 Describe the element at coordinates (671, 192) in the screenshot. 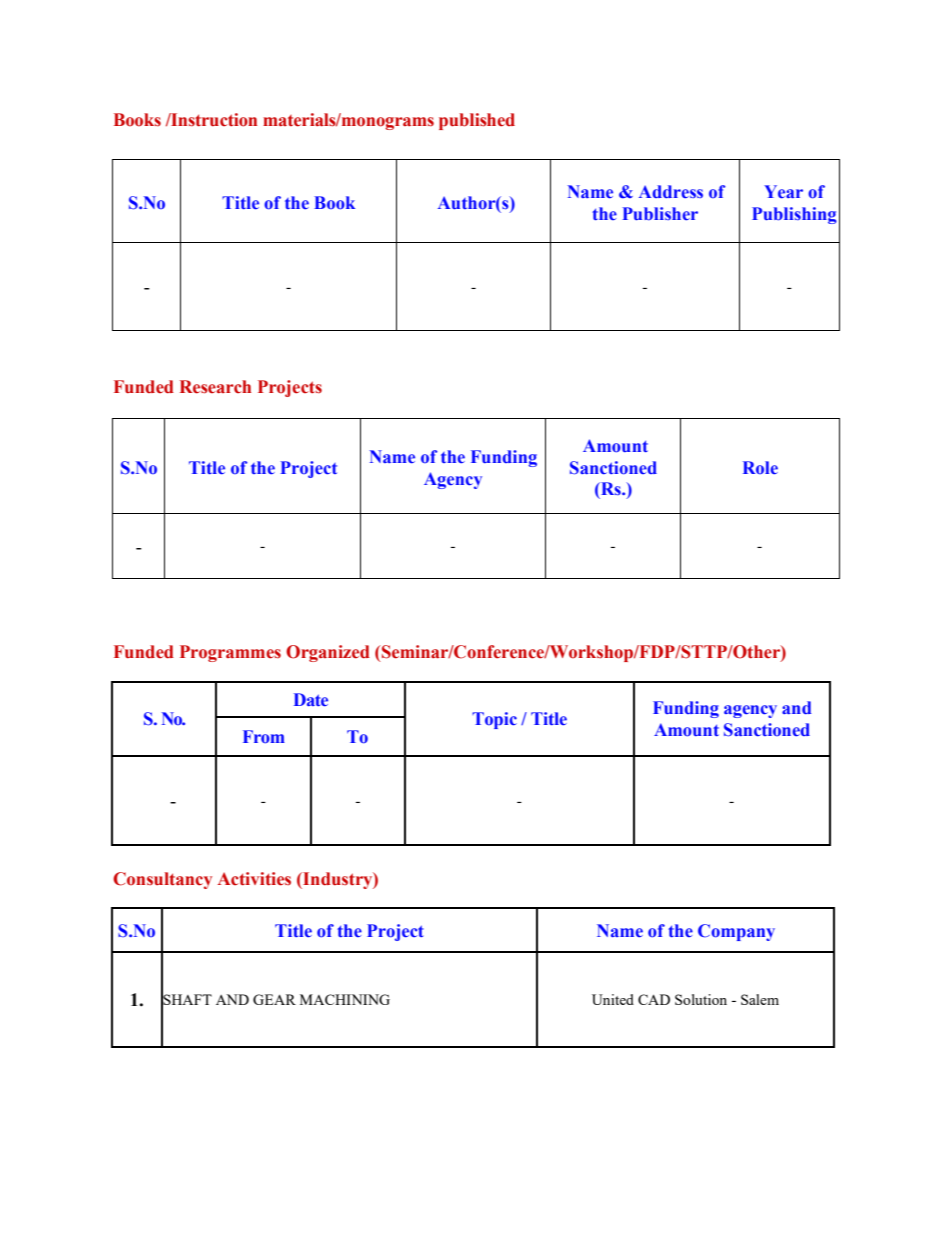

I see `Address` at that location.
